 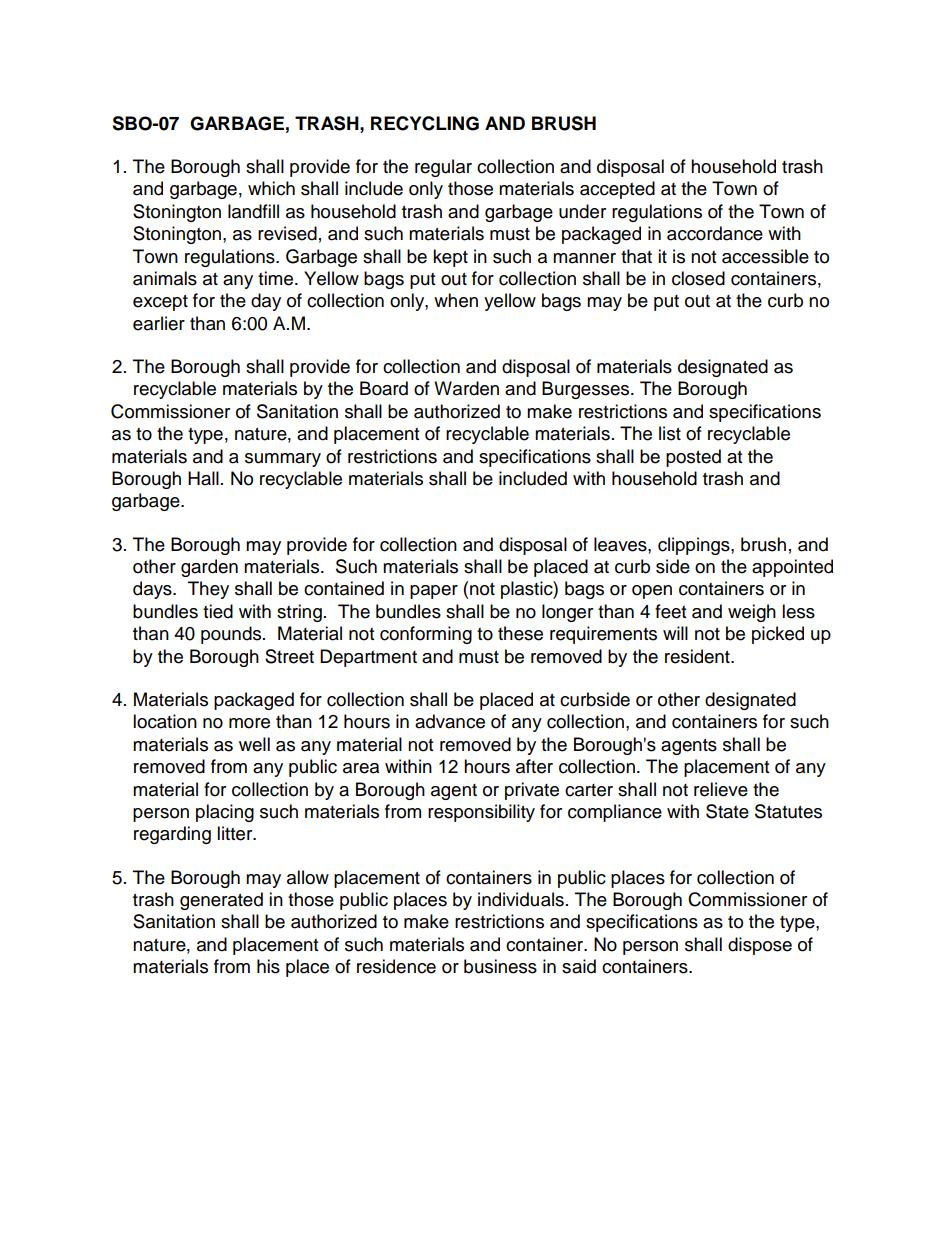 What do you see at coordinates (466, 388) in the document?
I see `Warden` at bounding box center [466, 388].
